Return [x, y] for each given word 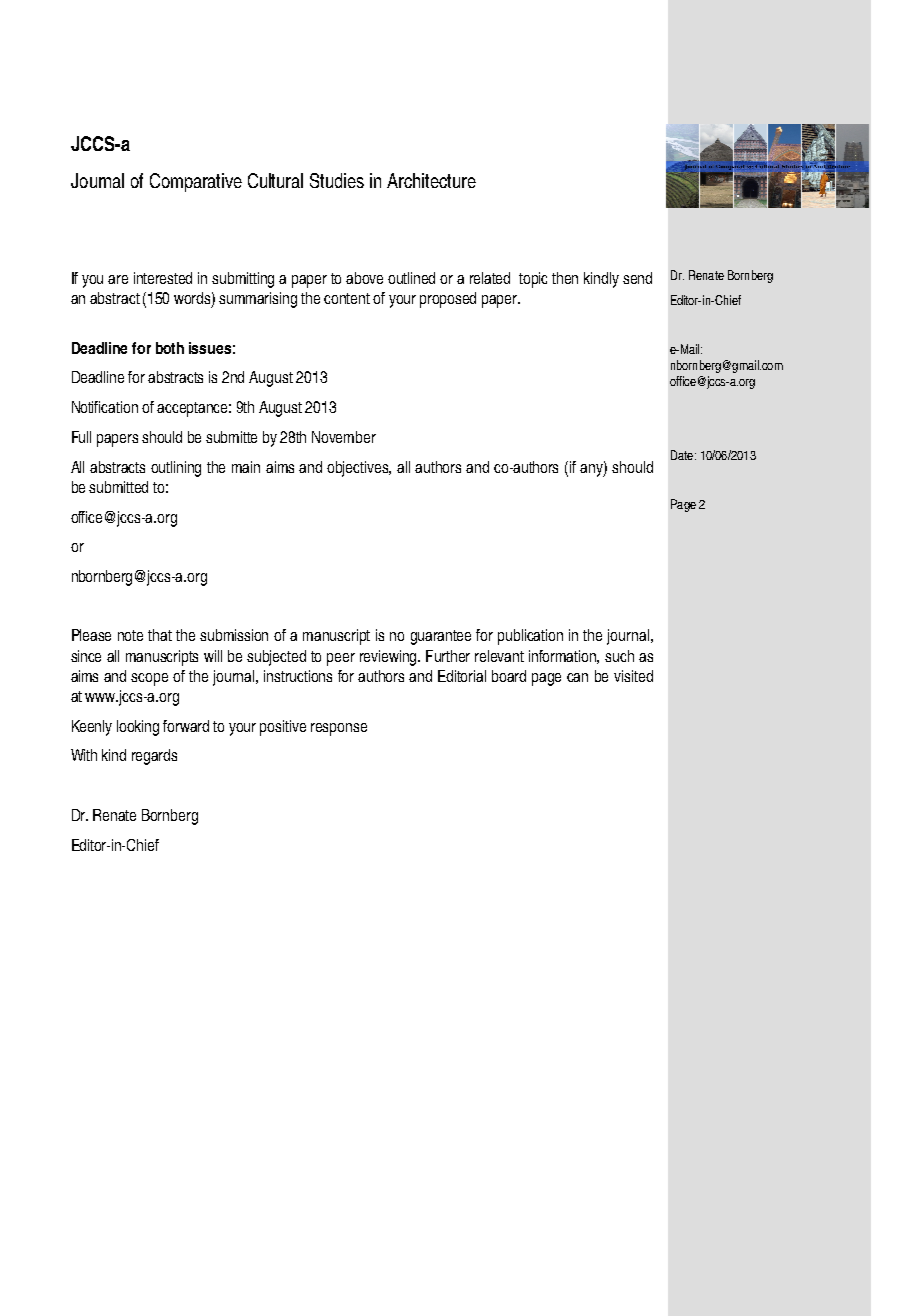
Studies [337, 180]
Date [682, 455]
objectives [359, 469]
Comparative [196, 182]
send [637, 278]
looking [138, 728]
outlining [176, 469]
